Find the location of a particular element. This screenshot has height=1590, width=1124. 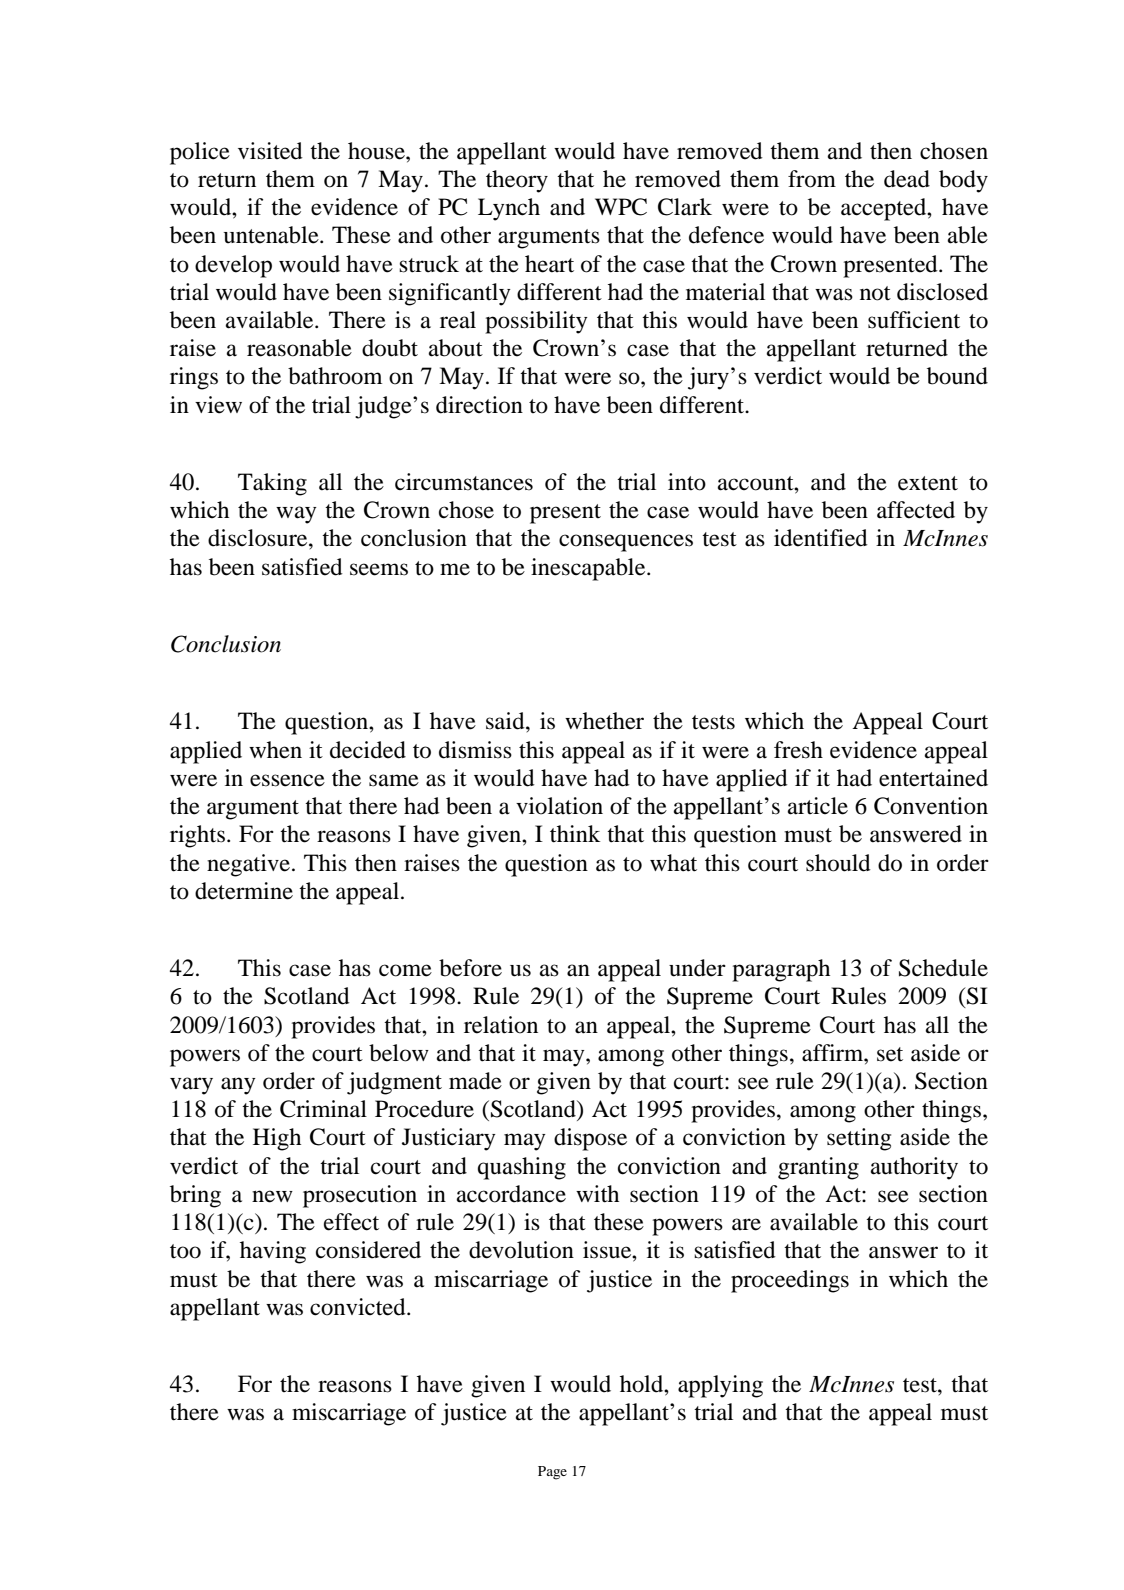

disclosure is located at coordinates (259, 538).
